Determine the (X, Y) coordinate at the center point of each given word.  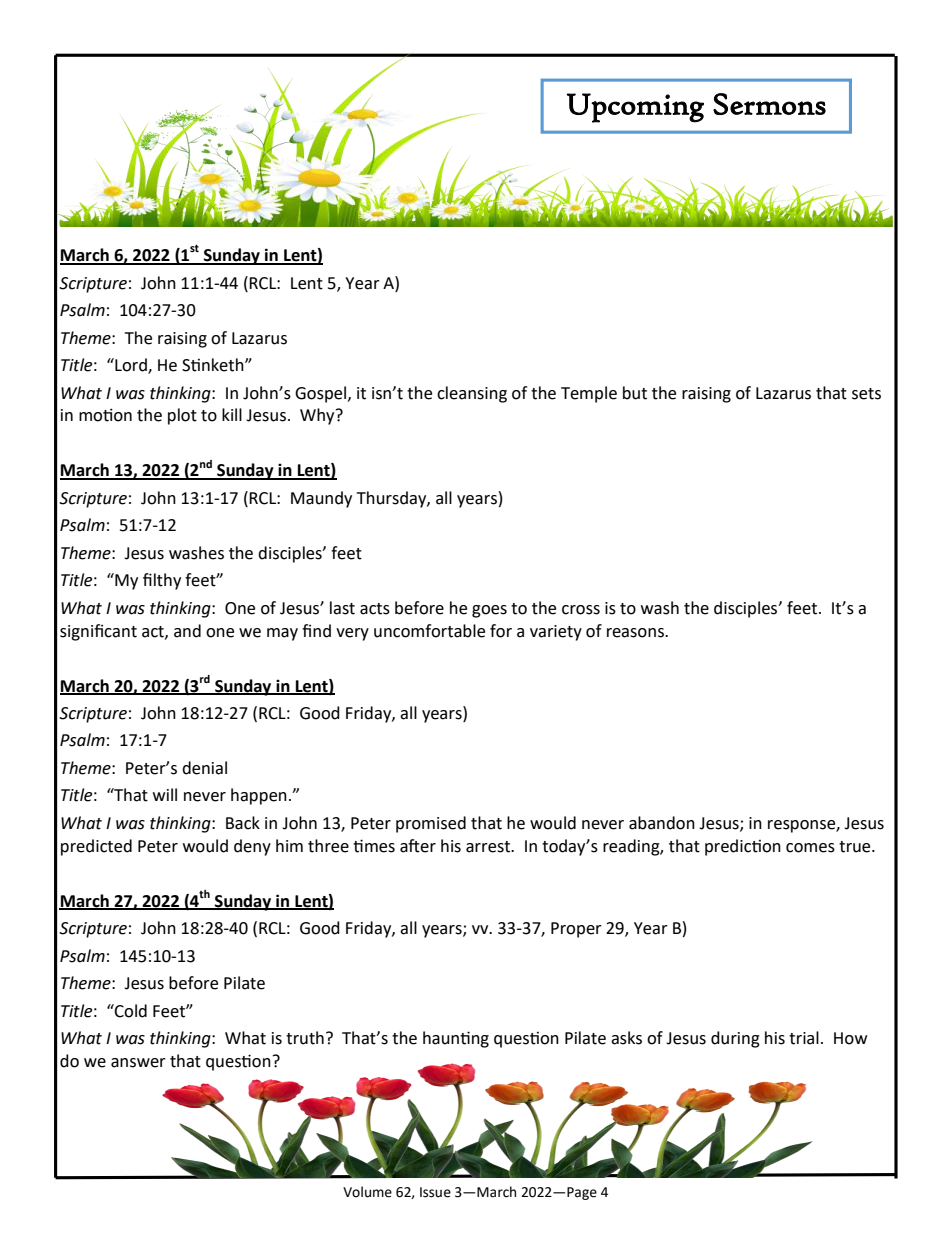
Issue (435, 1192)
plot (182, 416)
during (735, 1039)
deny (252, 847)
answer (138, 1063)
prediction (743, 847)
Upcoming (635, 108)
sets (866, 394)
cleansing (472, 394)
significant (98, 632)
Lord (131, 366)
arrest (489, 847)
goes (489, 611)
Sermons (769, 104)
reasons (636, 633)
